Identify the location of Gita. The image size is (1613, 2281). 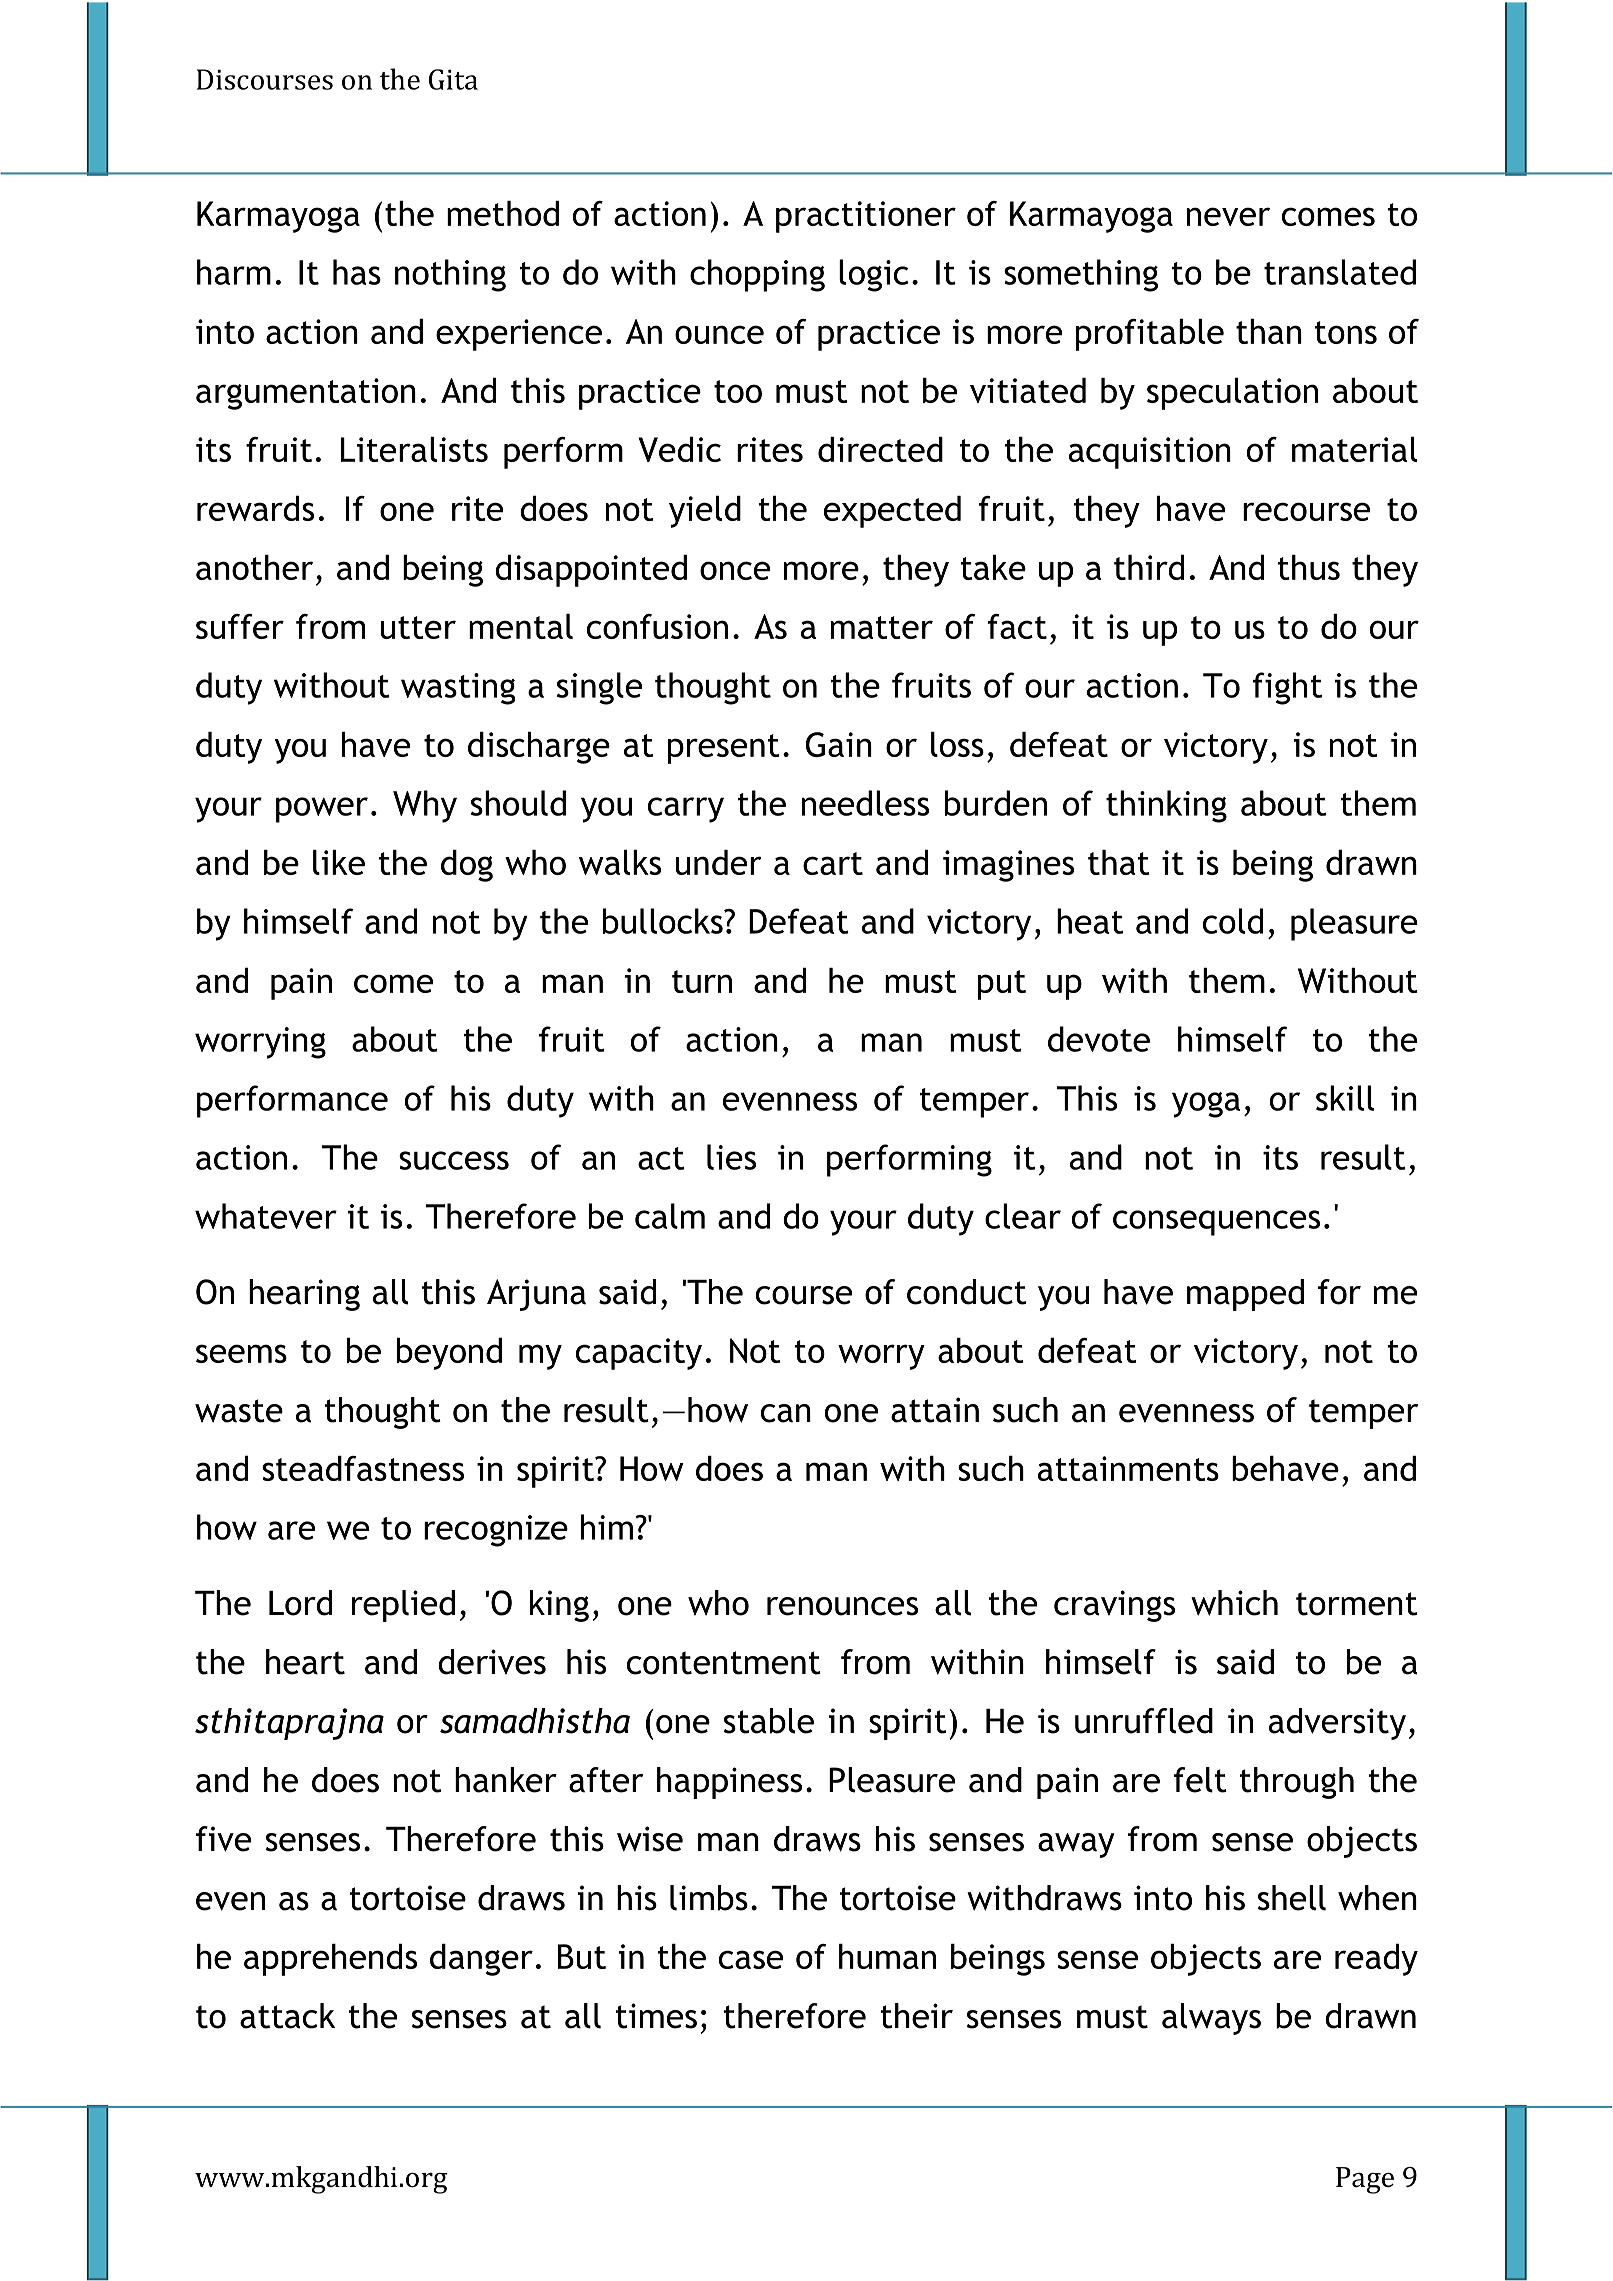
(453, 79).
